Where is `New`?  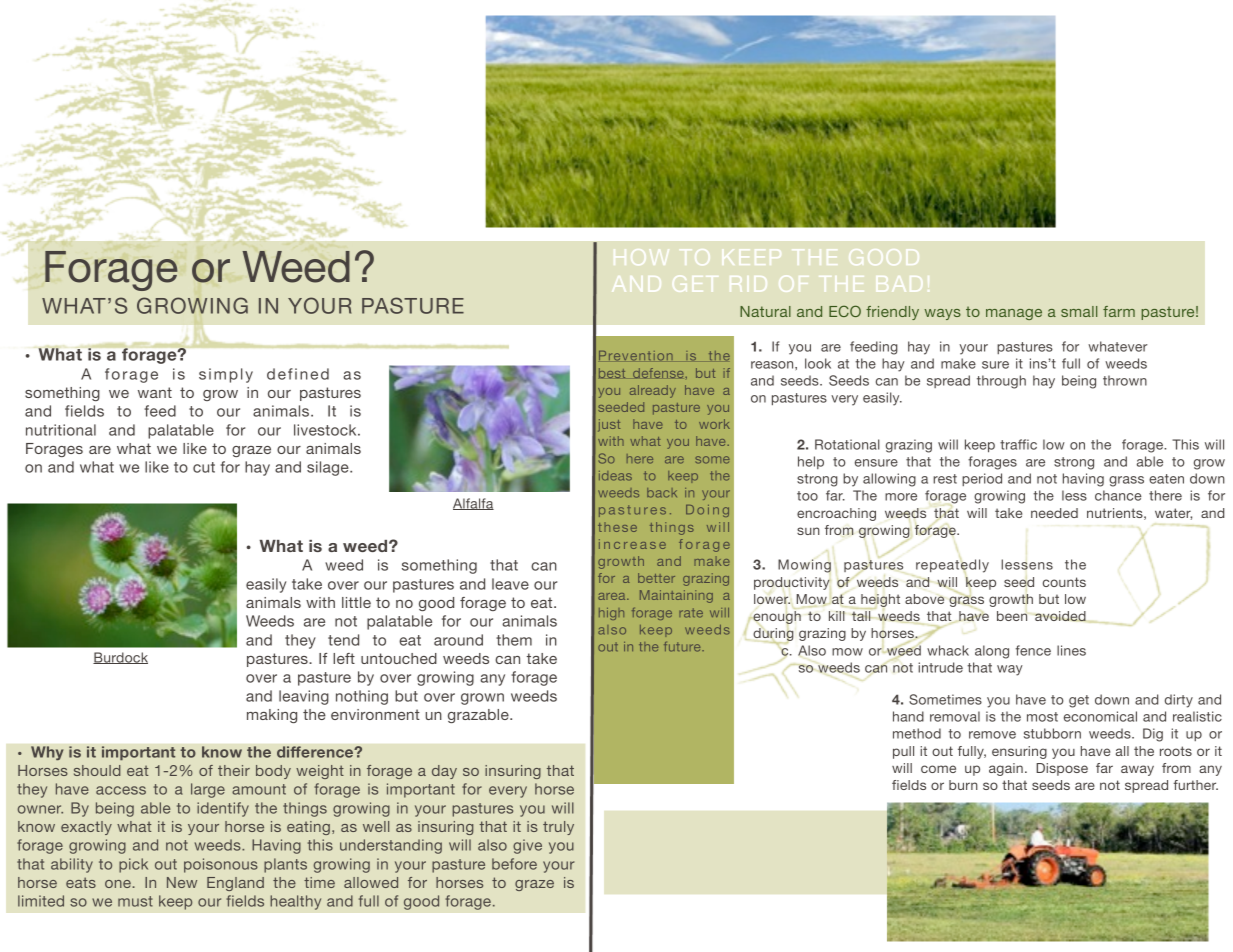
New is located at coordinates (182, 882).
